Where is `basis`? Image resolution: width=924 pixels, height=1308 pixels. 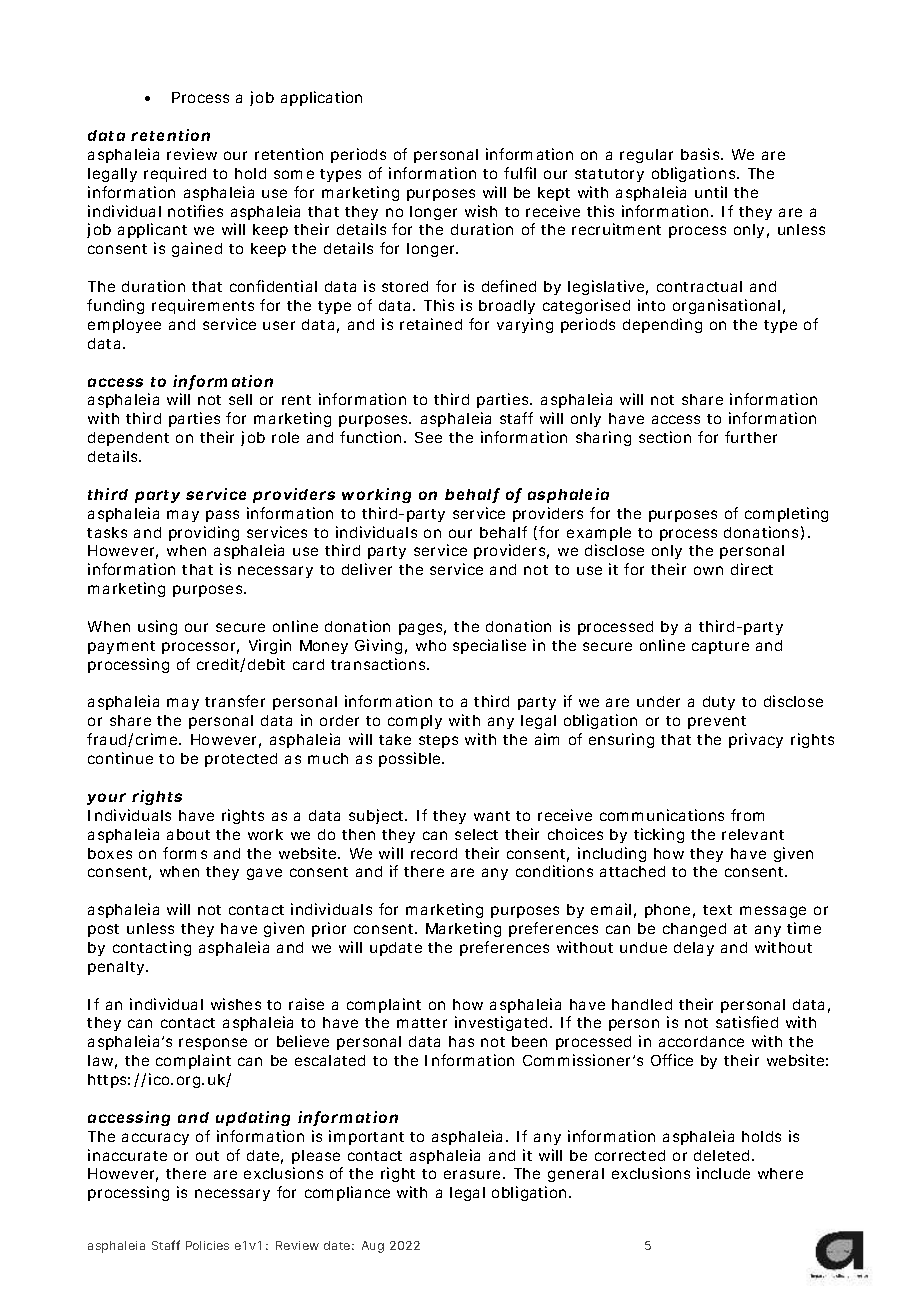
basis is located at coordinates (702, 154).
